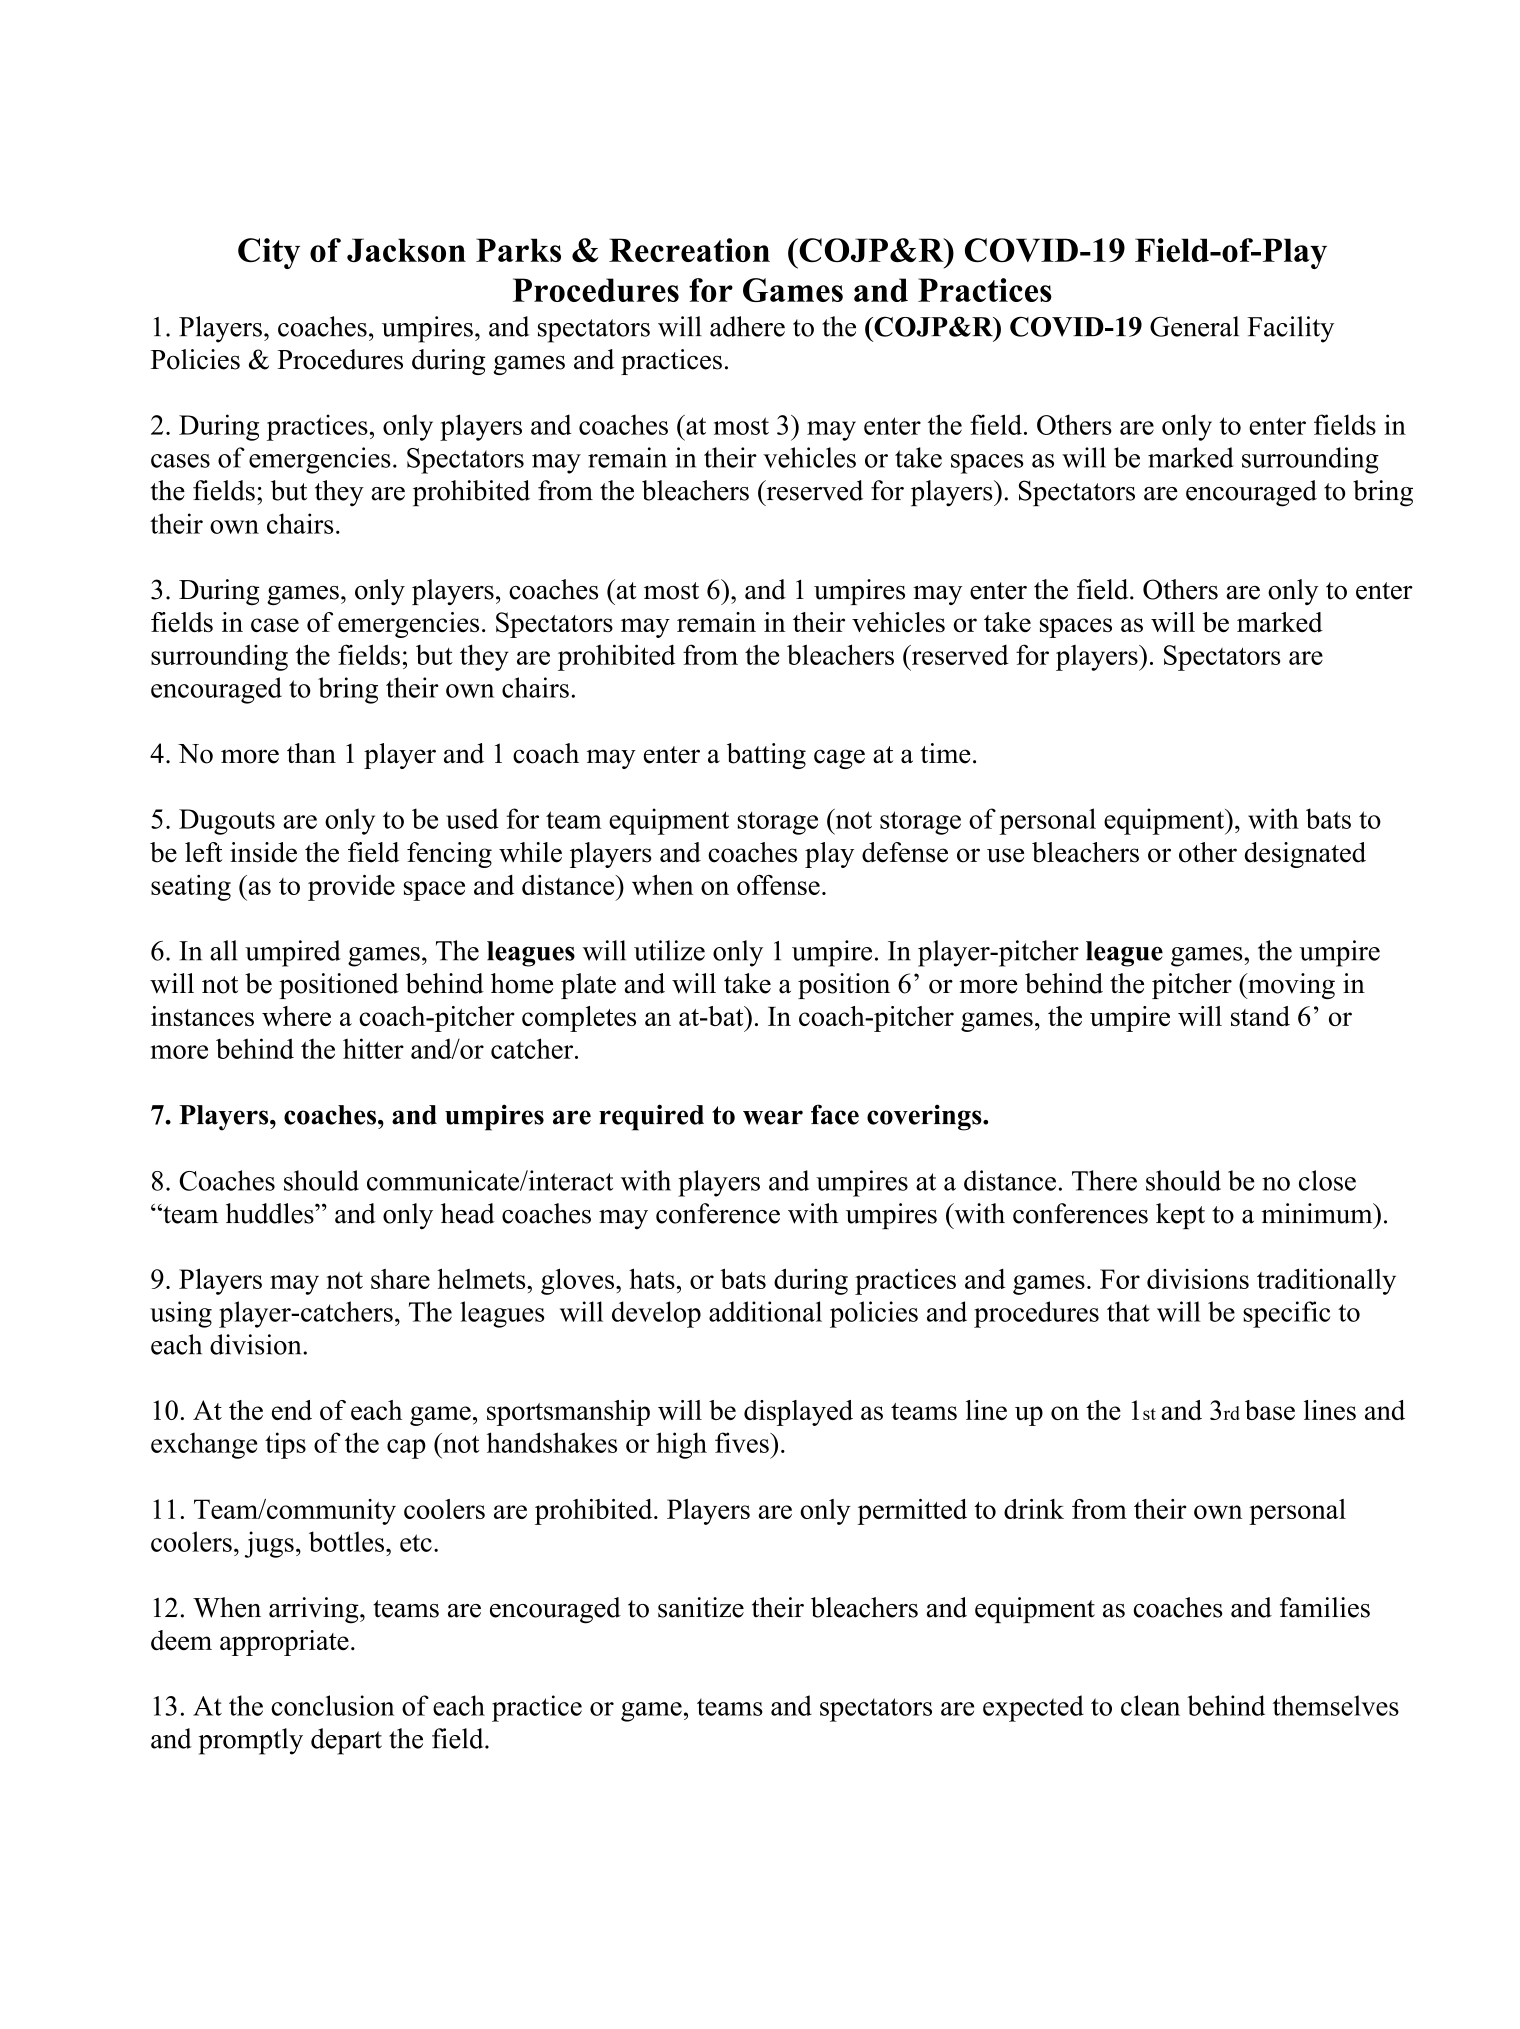  I want to click on conclusion, so click(332, 1705).
